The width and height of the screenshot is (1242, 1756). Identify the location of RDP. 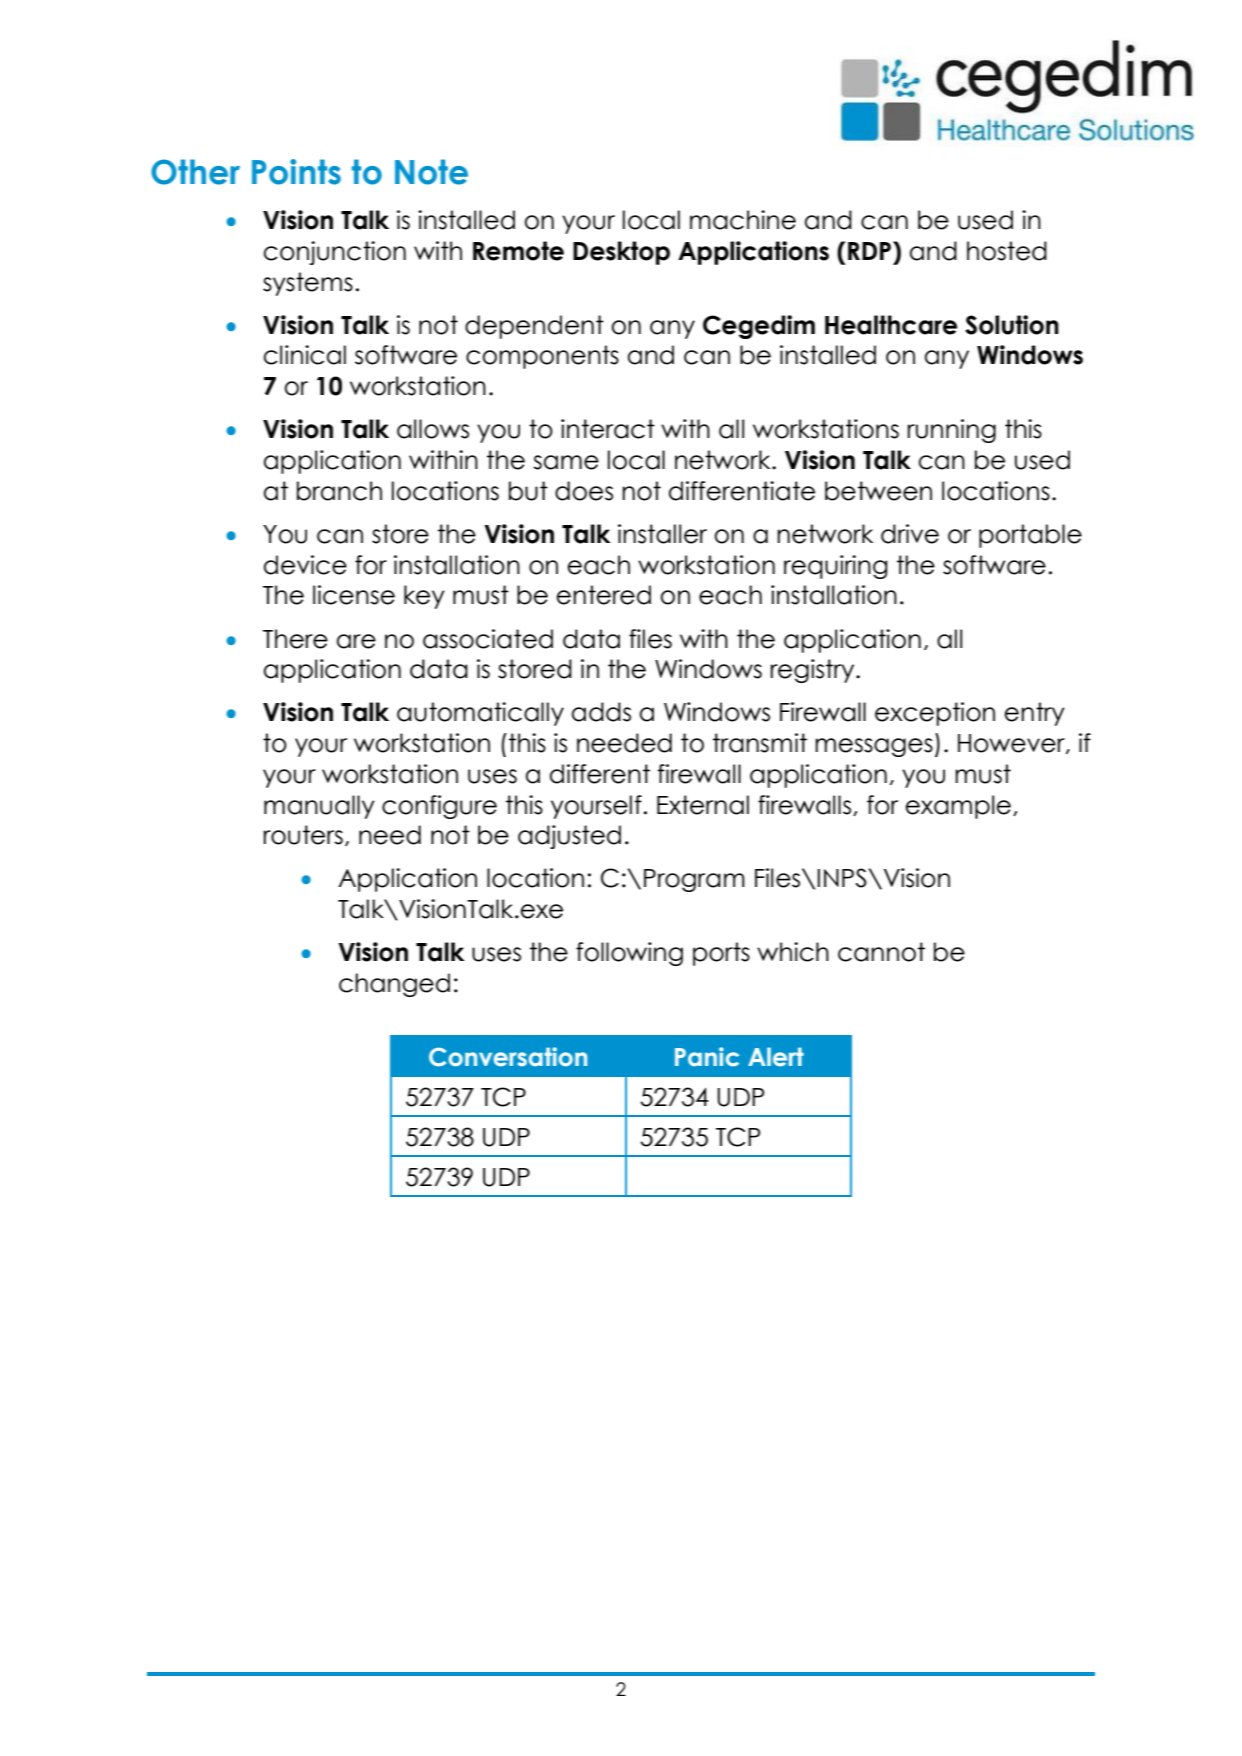
(871, 250).
